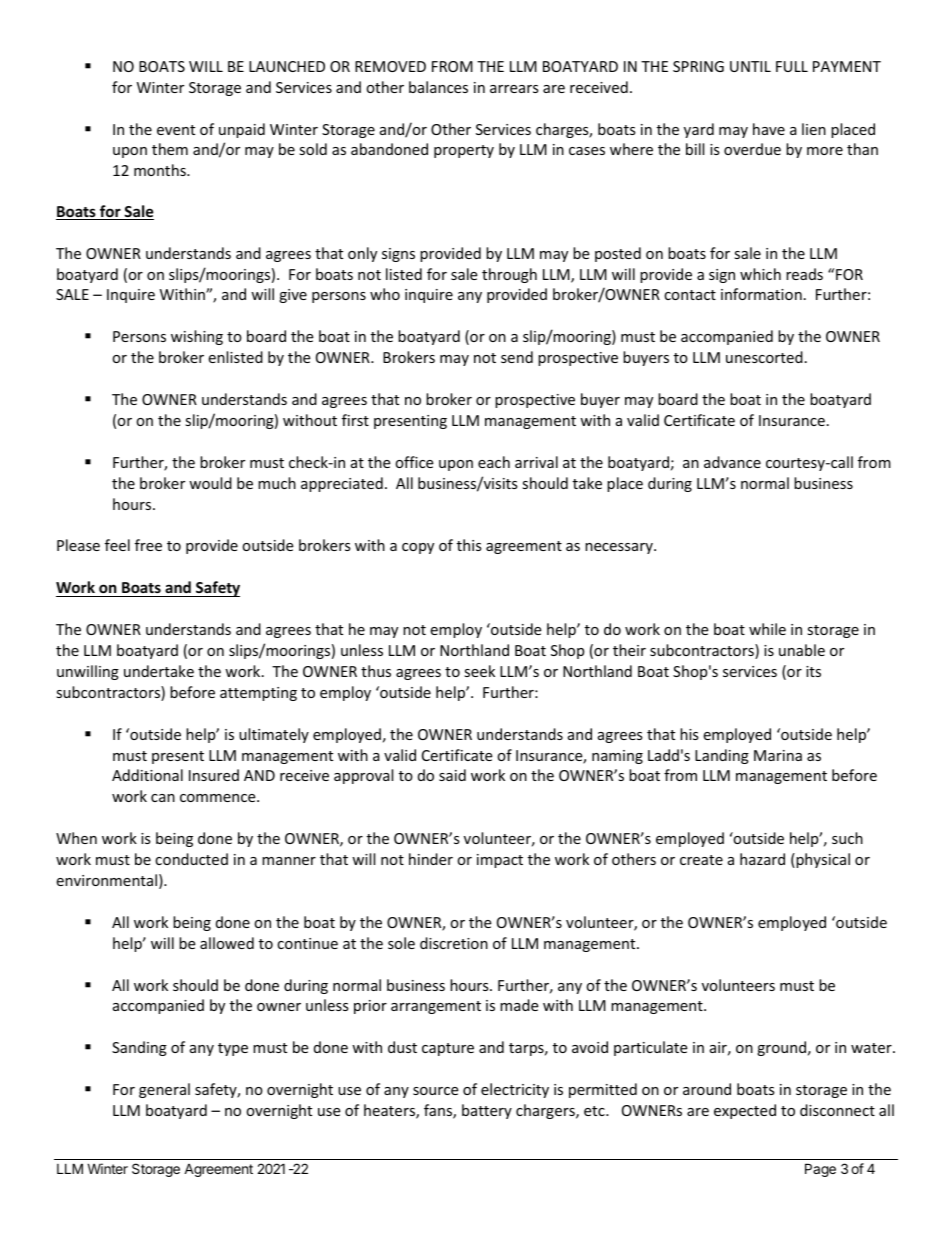  Describe the element at coordinates (767, 629) in the page. I see `while` at that location.
